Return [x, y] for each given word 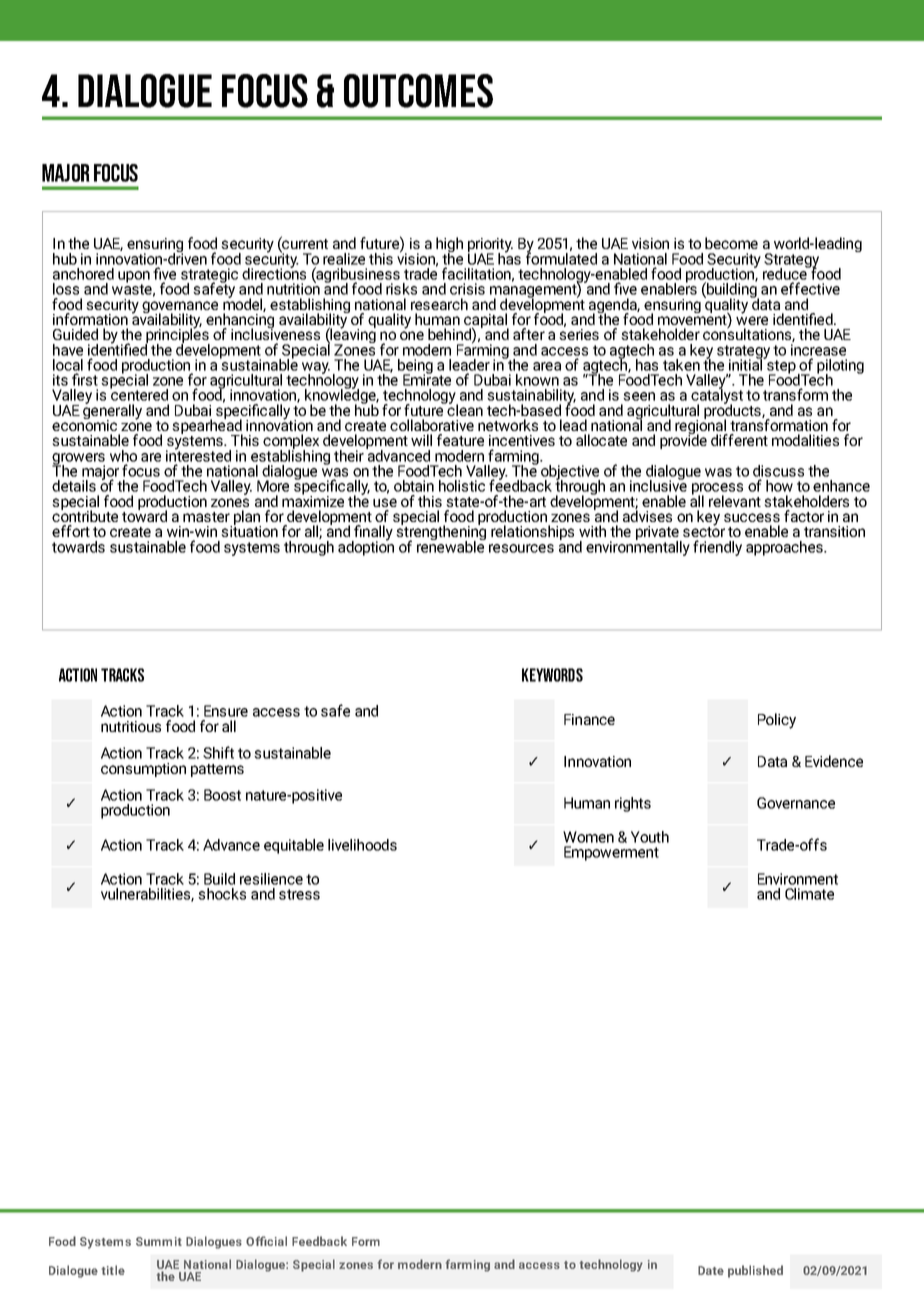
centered [139, 394]
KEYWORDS [552, 675]
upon [134, 278]
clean [464, 409]
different [739, 440]
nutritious [131, 726]
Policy [777, 721]
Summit [159, 1241]
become [731, 243]
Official [266, 1241]
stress [299, 894]
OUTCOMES [418, 91]
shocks [222, 894]
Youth [650, 837]
